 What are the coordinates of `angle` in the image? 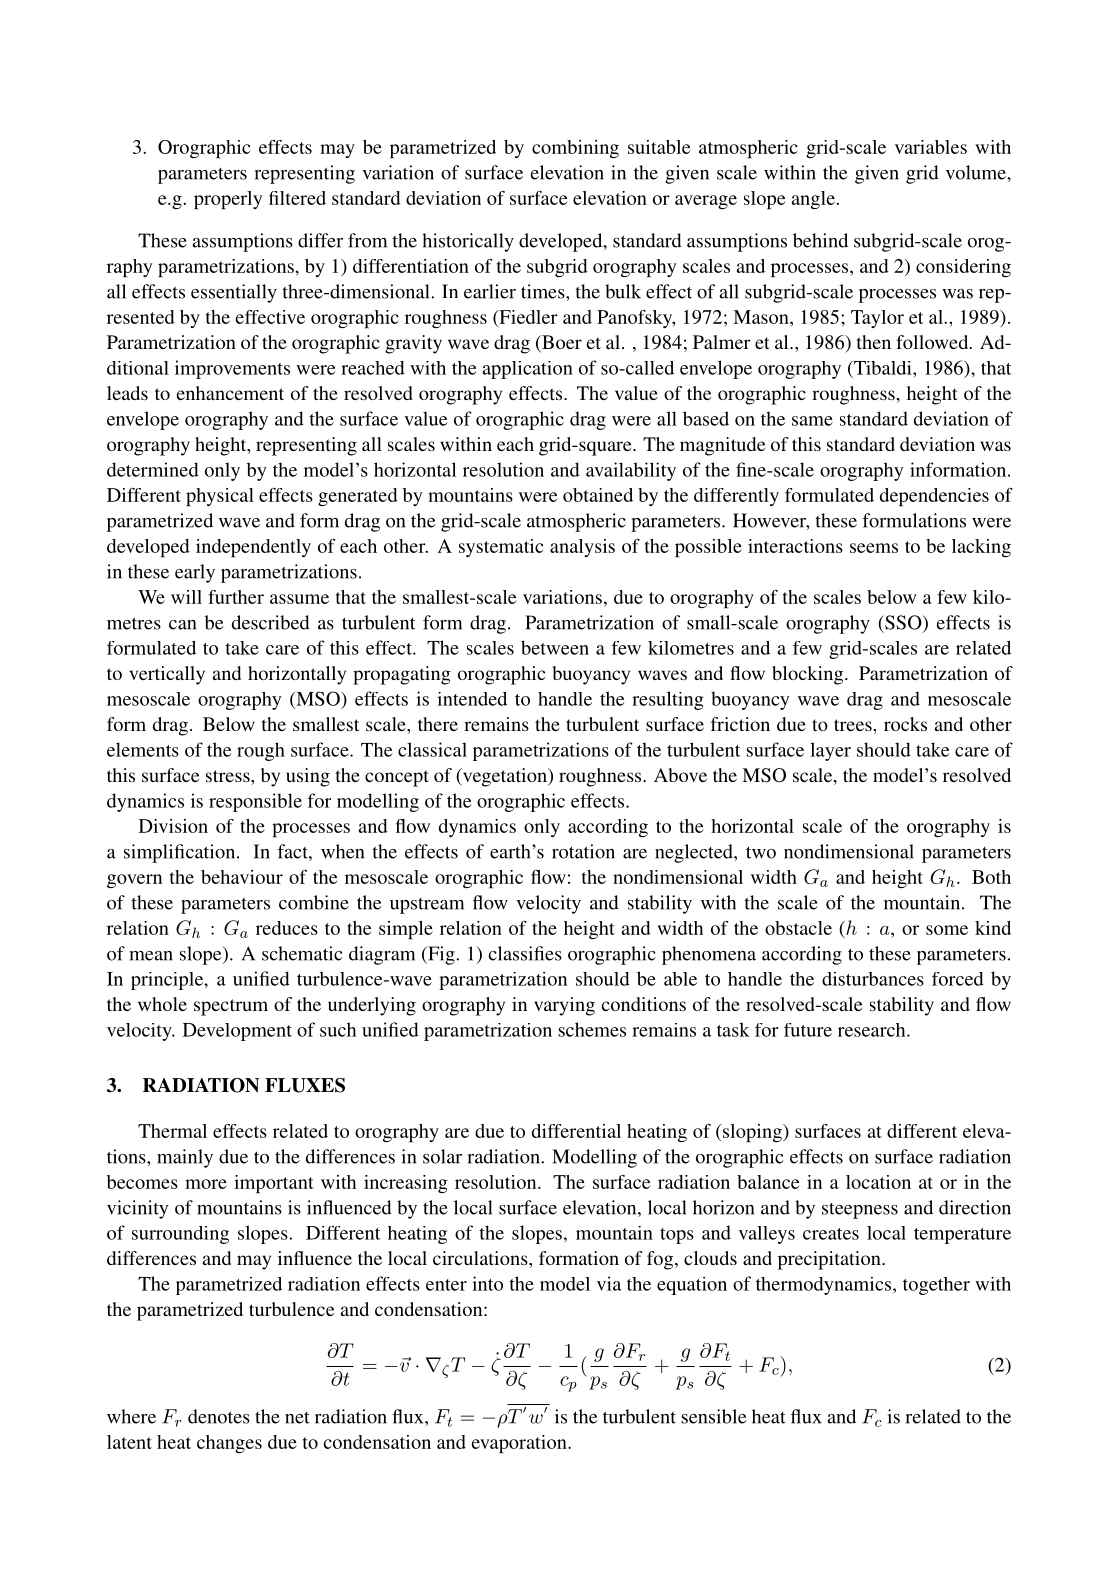 It's located at (813, 200).
